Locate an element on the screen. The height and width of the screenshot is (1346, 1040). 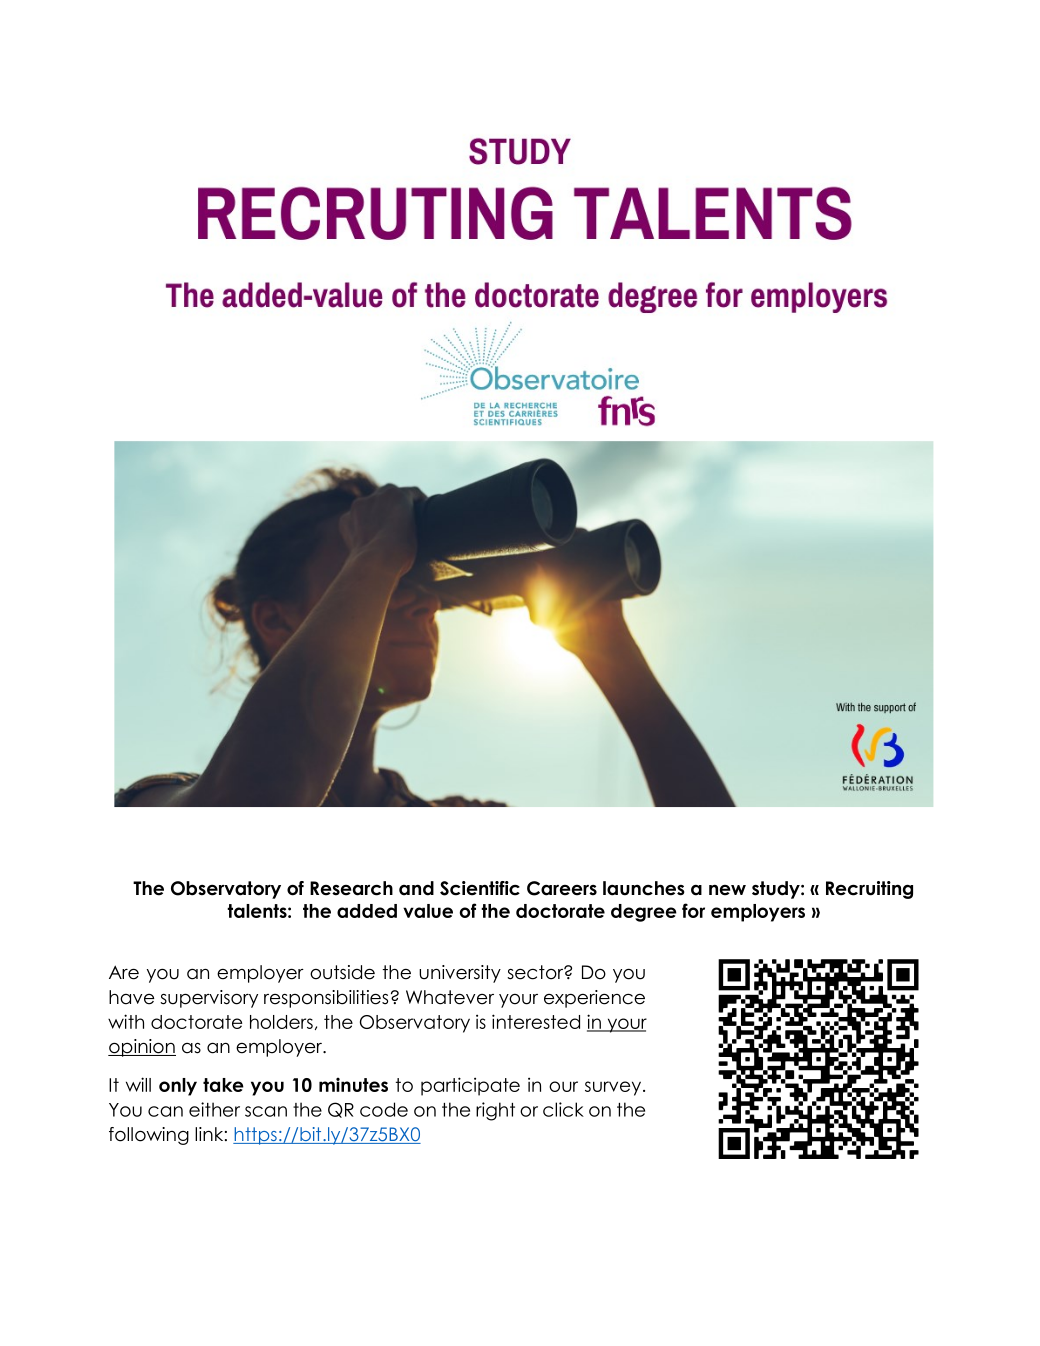
experience is located at coordinates (594, 999).
